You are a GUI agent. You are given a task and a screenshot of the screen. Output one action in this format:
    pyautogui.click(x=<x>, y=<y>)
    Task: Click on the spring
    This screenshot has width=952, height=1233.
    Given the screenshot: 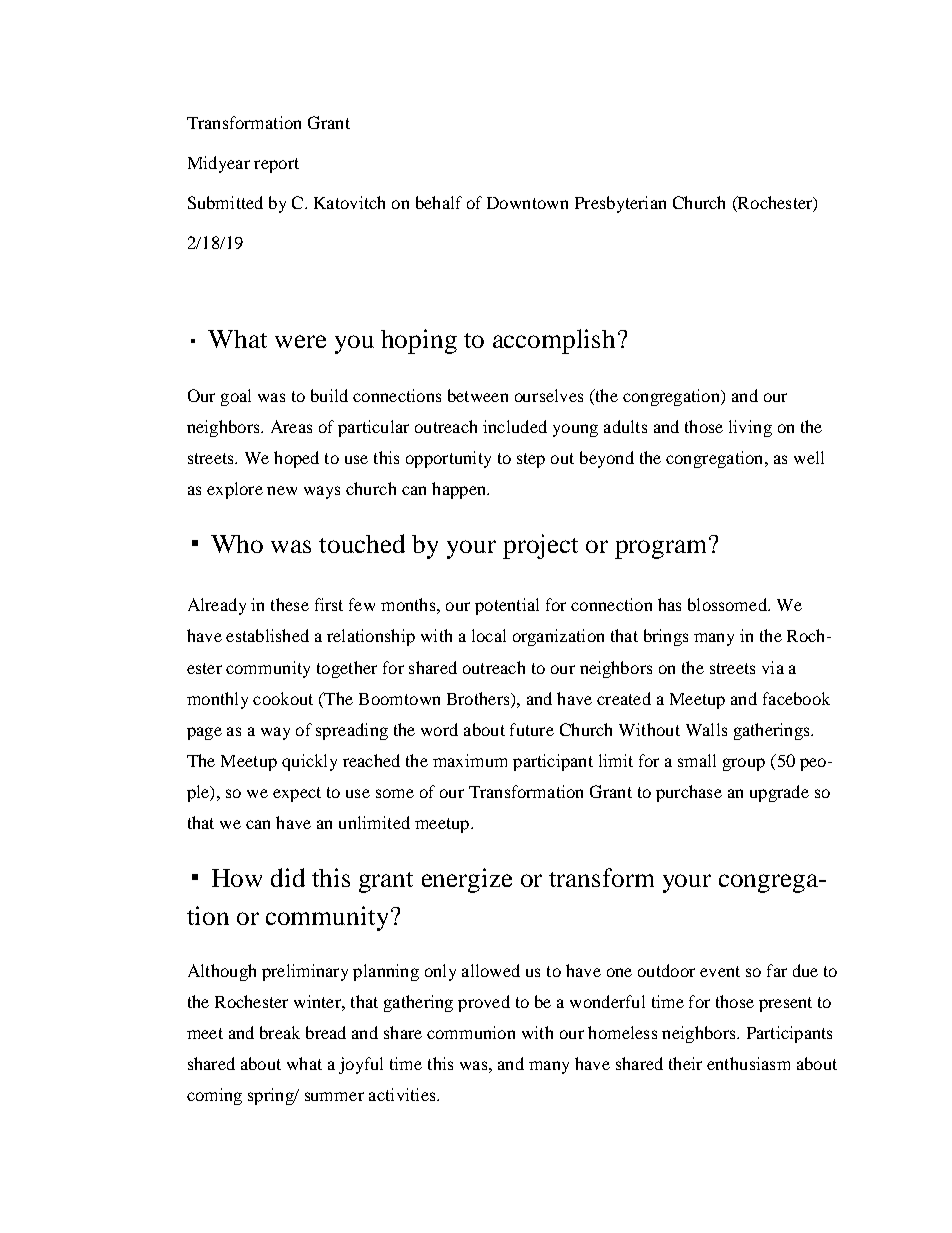 What is the action you would take?
    pyautogui.click(x=272, y=1096)
